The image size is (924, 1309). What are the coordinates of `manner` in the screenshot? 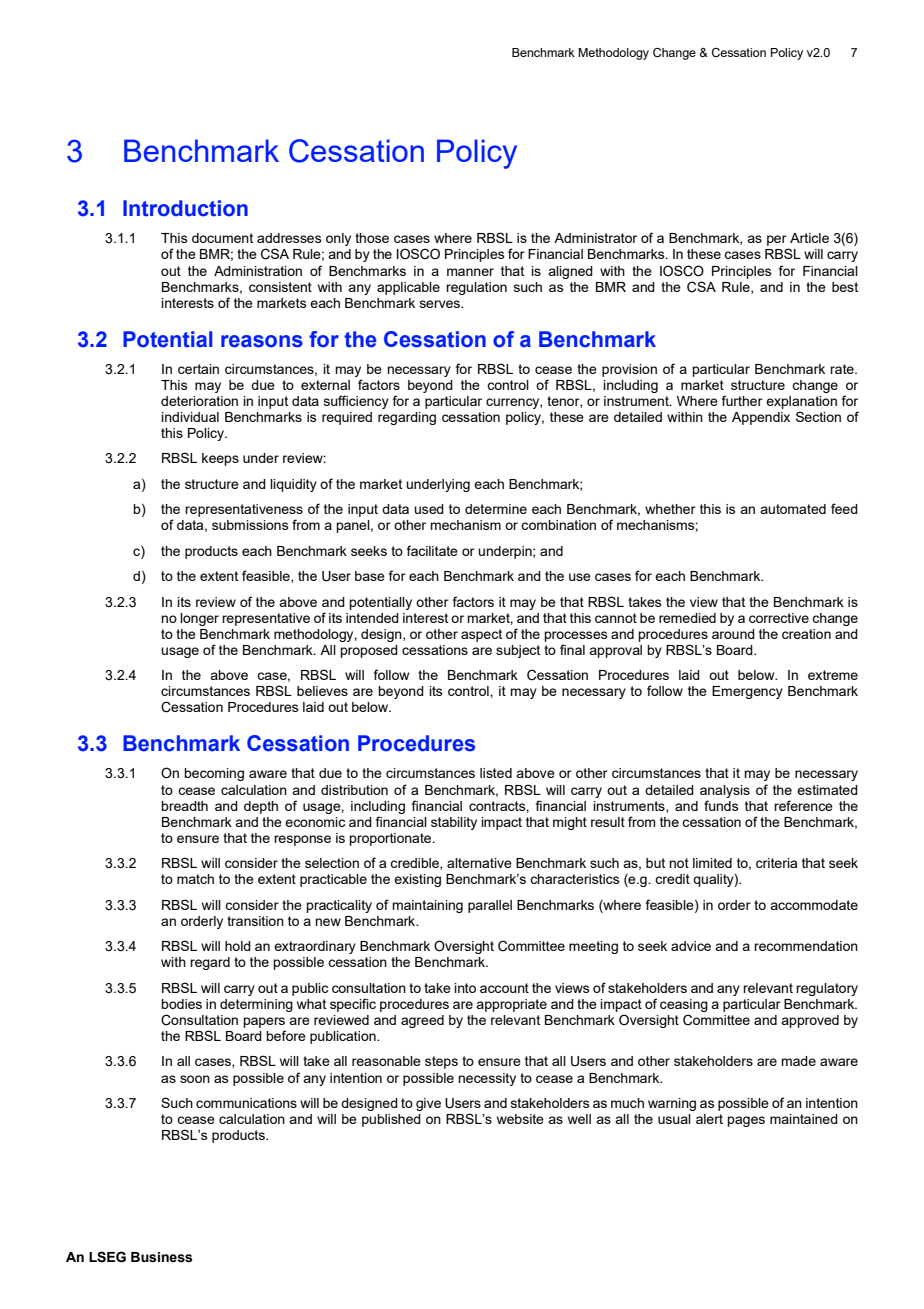 It's located at (470, 272).
